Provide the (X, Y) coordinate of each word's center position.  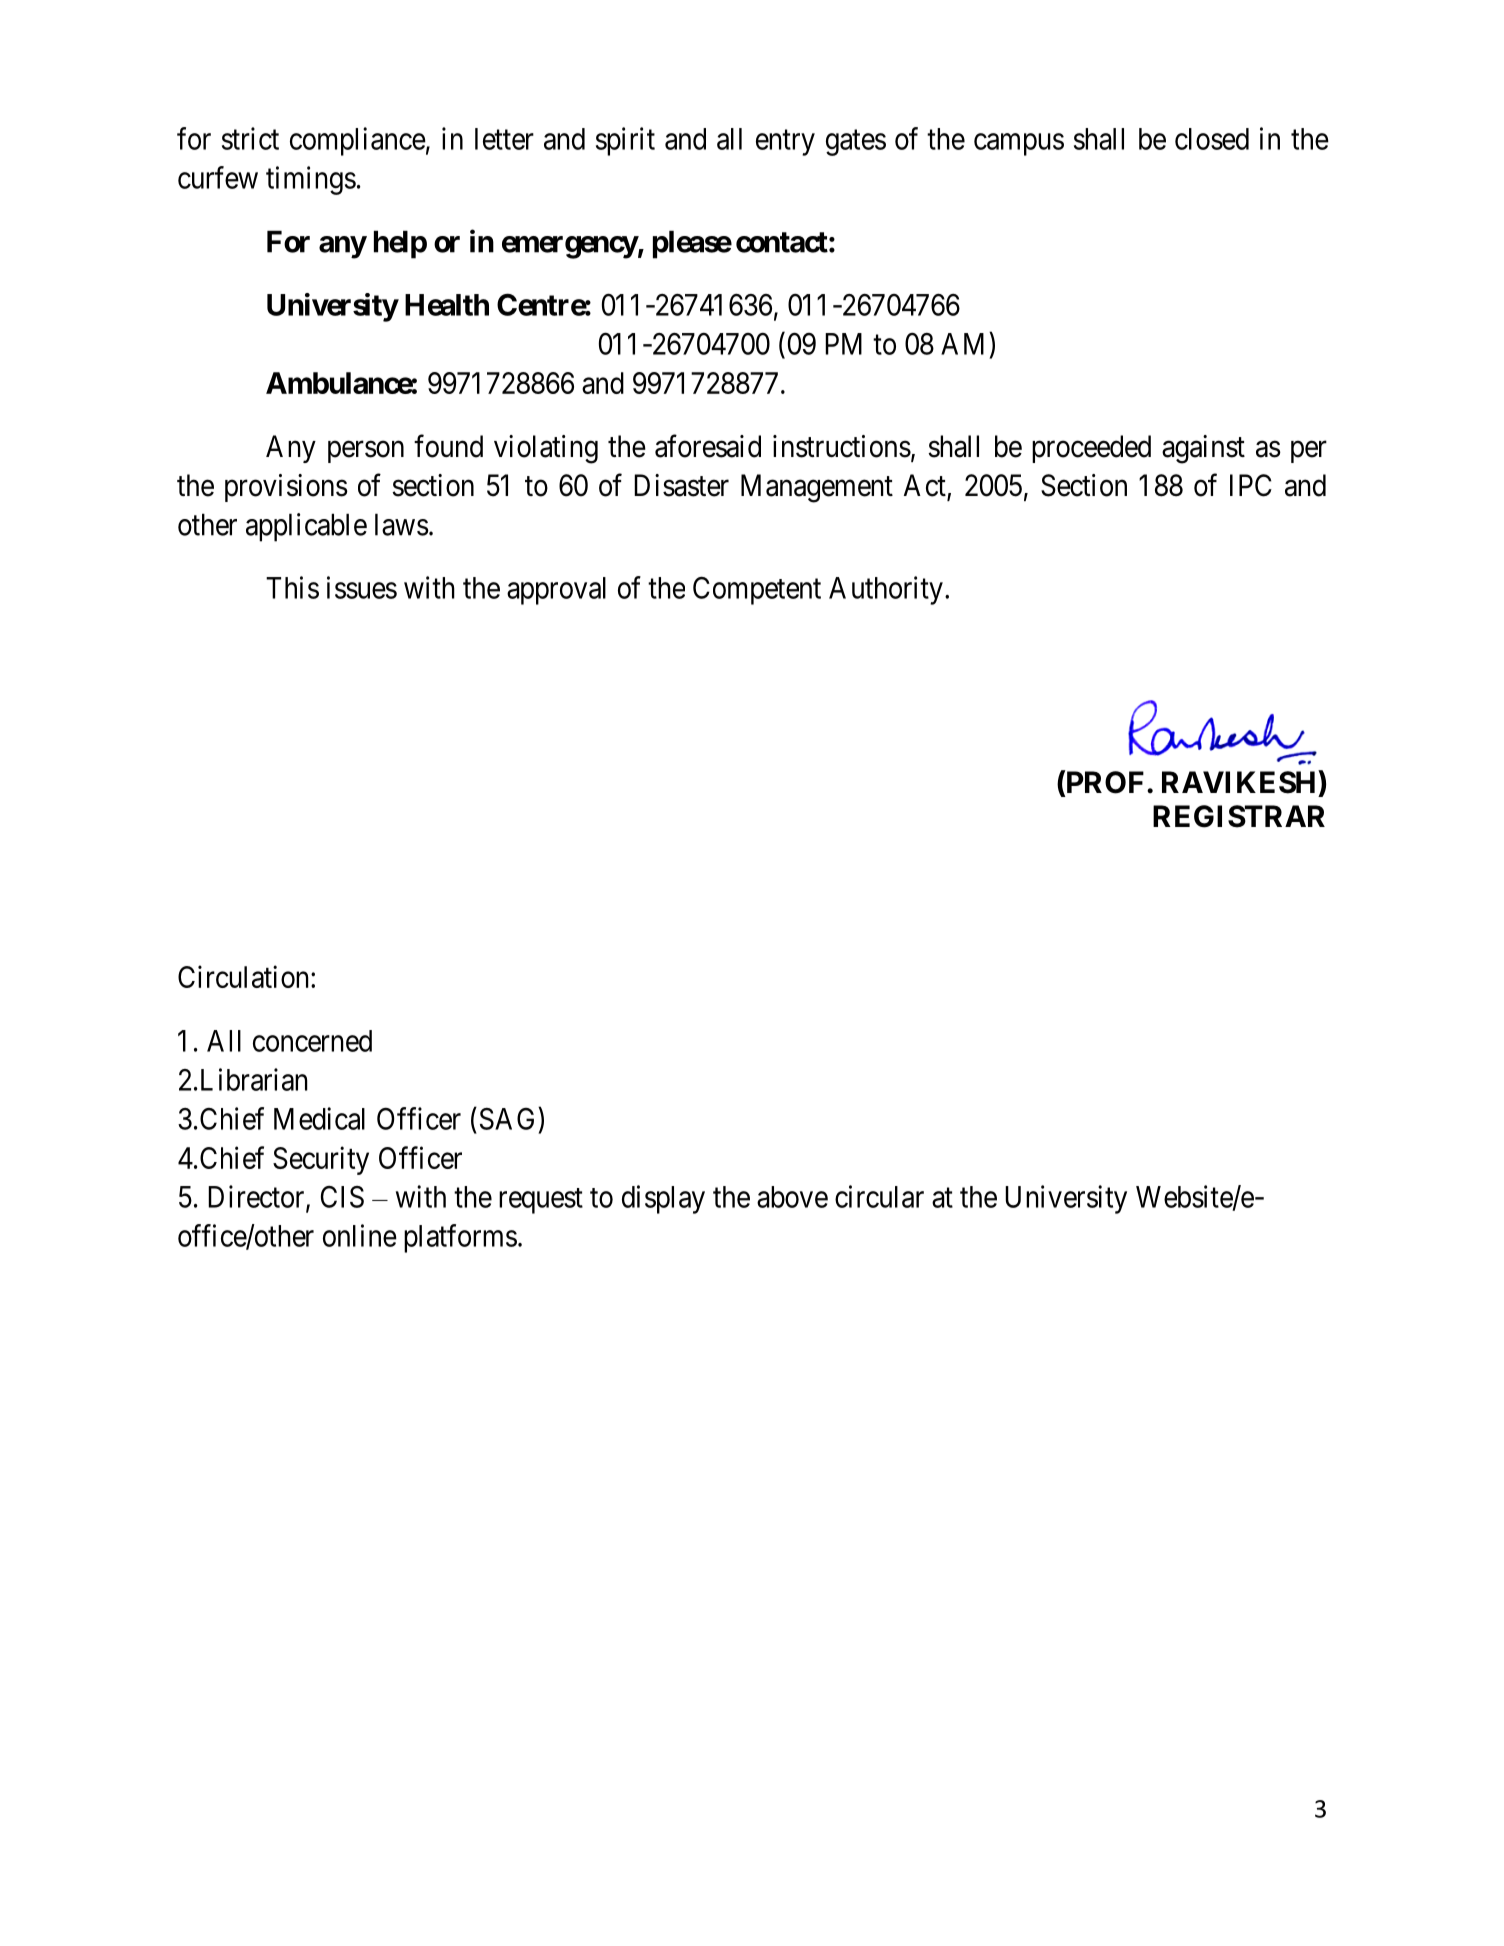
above (792, 1197)
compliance (358, 141)
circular (879, 1196)
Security (321, 1160)
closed (1212, 139)
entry (785, 143)
